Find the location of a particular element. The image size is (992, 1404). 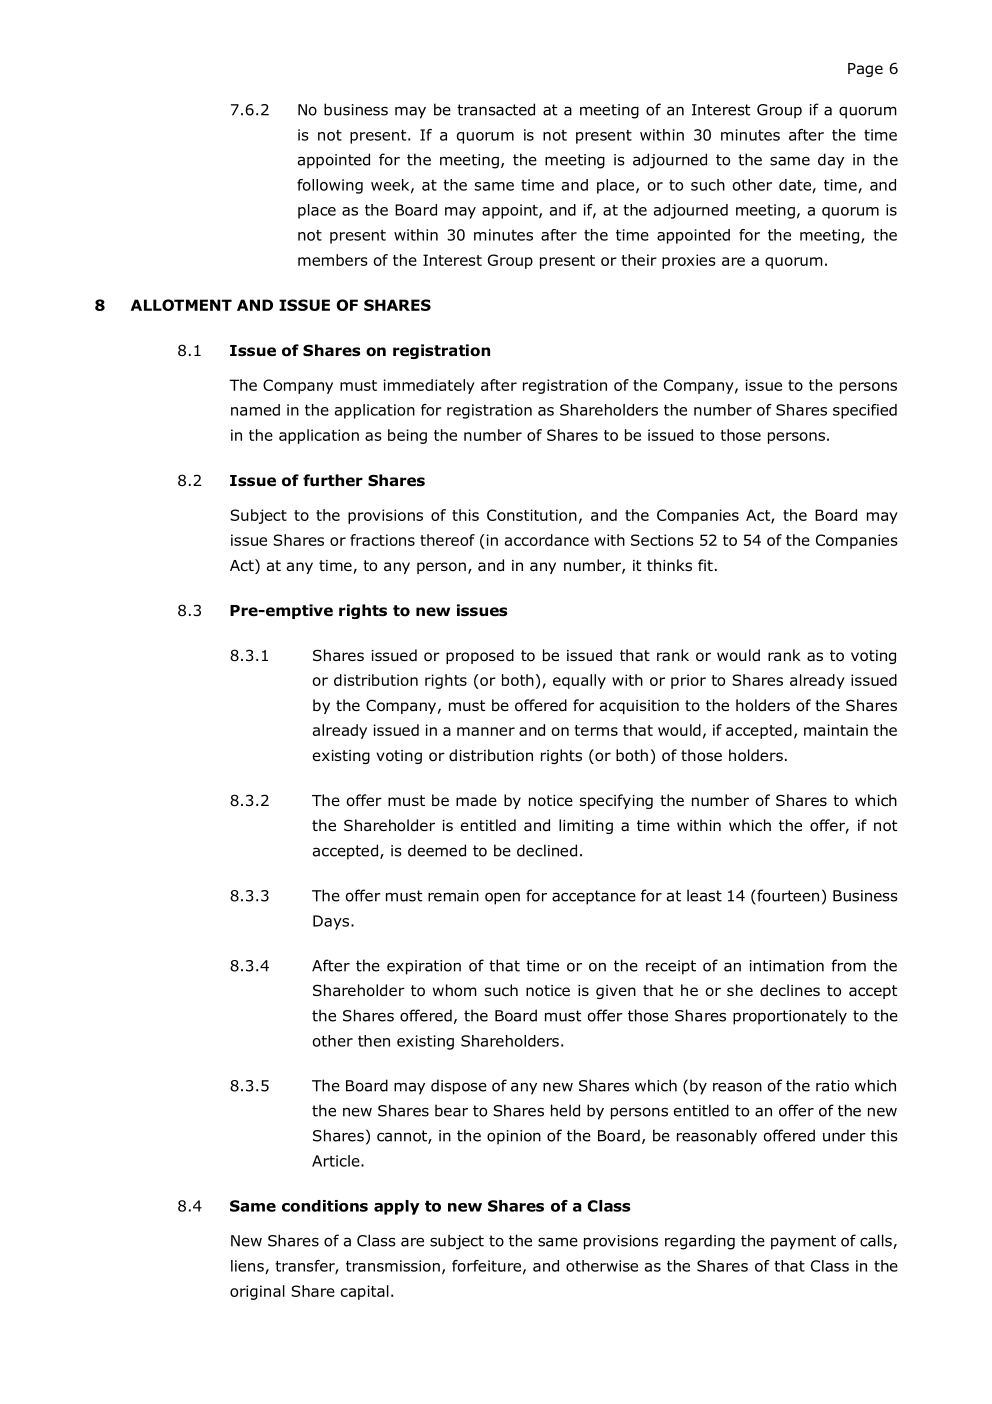

following is located at coordinates (330, 186).
